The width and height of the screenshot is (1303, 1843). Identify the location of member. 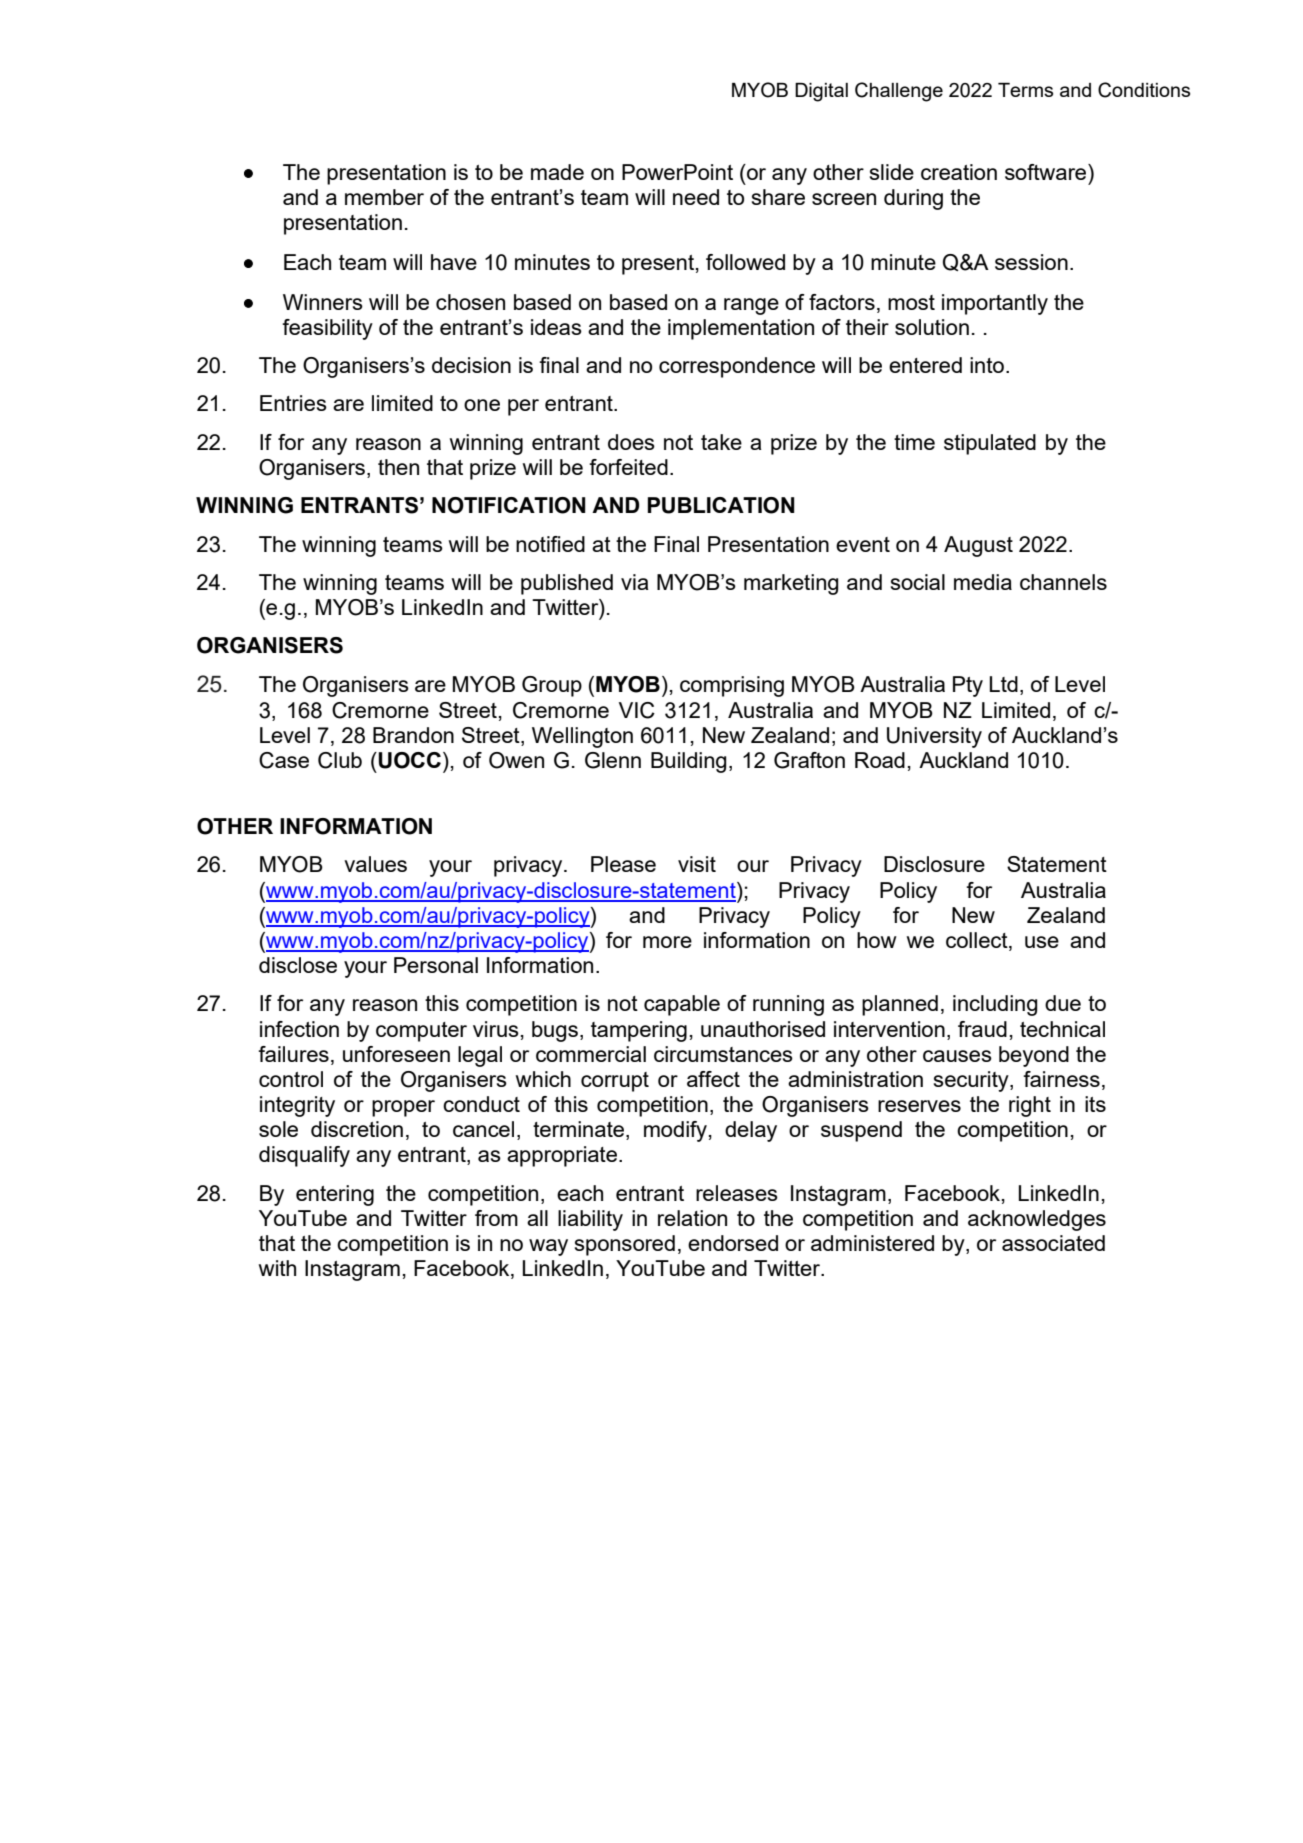
(384, 197).
